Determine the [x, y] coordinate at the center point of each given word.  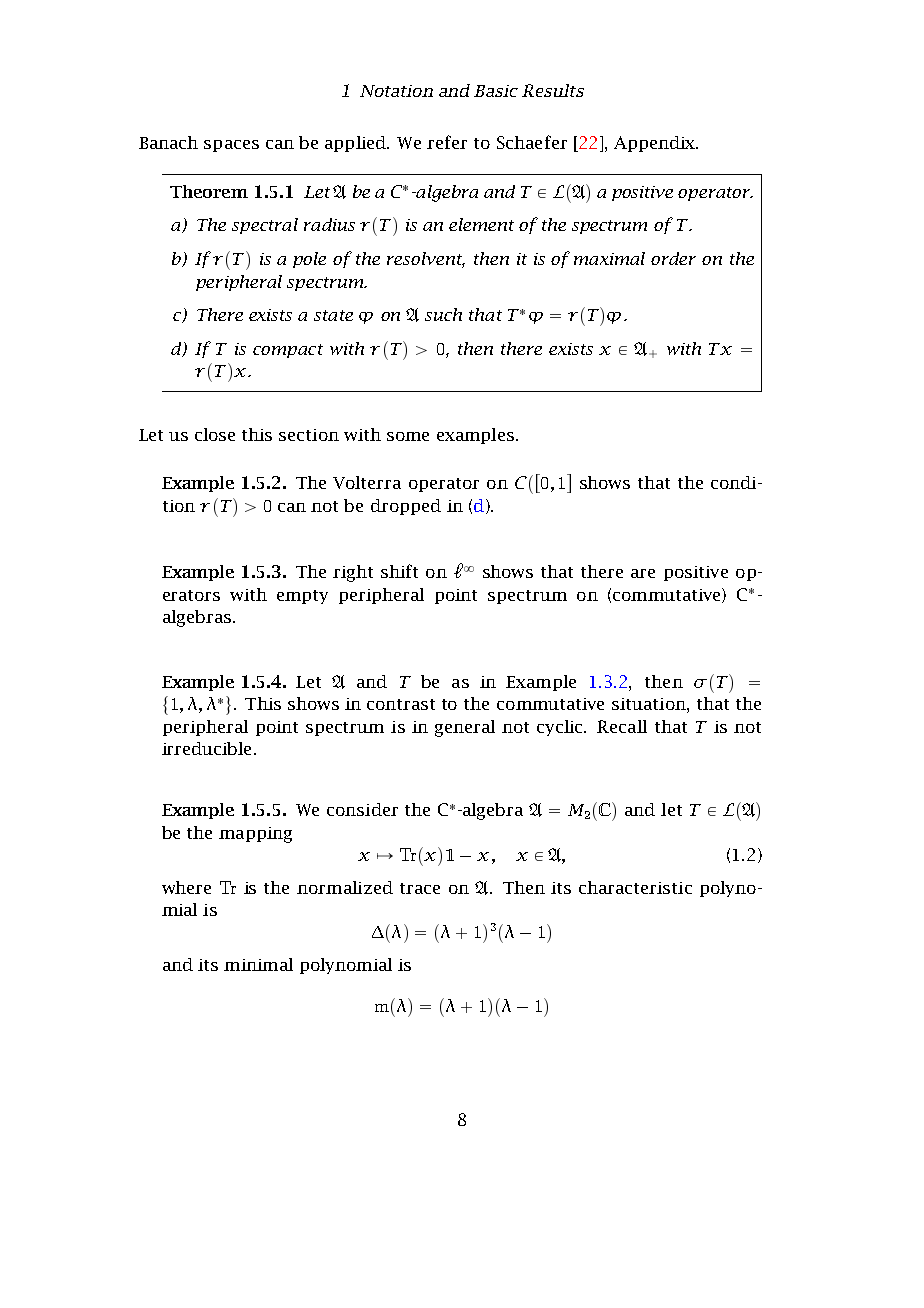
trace [420, 888]
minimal [258, 964]
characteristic [635, 887]
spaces [231, 146]
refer [447, 142]
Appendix [656, 144]
